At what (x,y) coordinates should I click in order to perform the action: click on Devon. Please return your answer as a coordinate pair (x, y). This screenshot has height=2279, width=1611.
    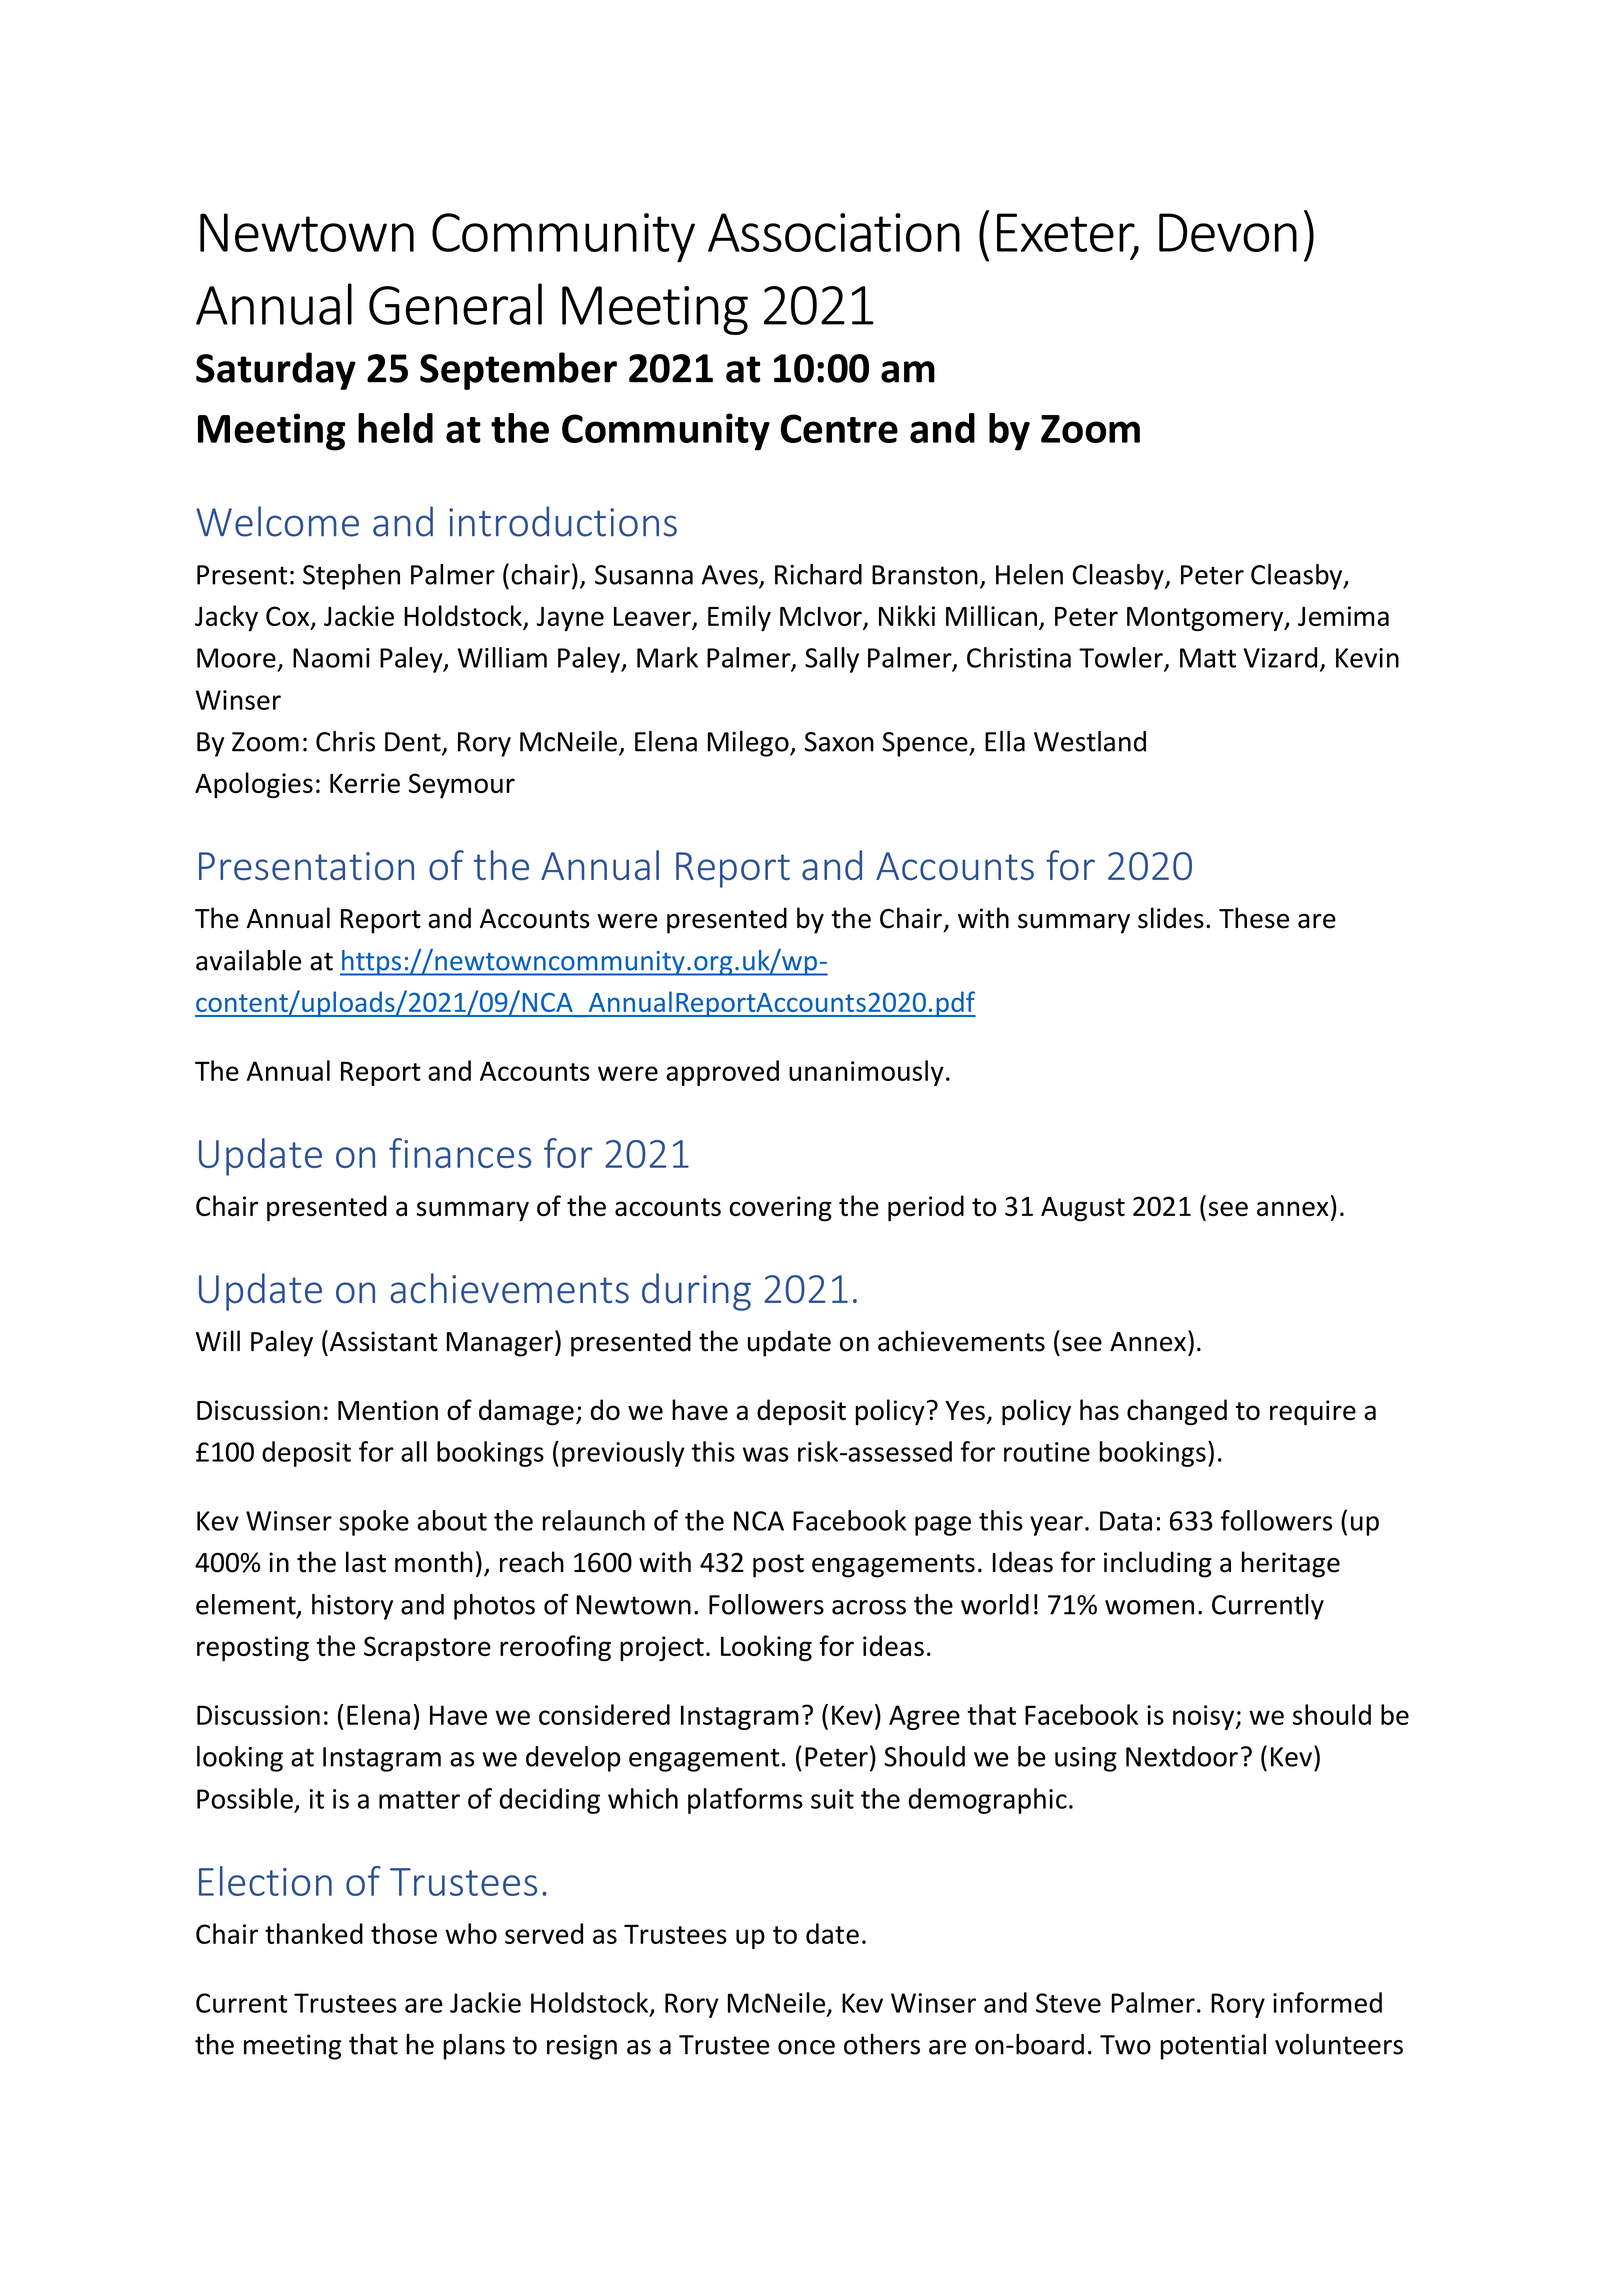
    Looking at the image, I should click on (1228, 232).
